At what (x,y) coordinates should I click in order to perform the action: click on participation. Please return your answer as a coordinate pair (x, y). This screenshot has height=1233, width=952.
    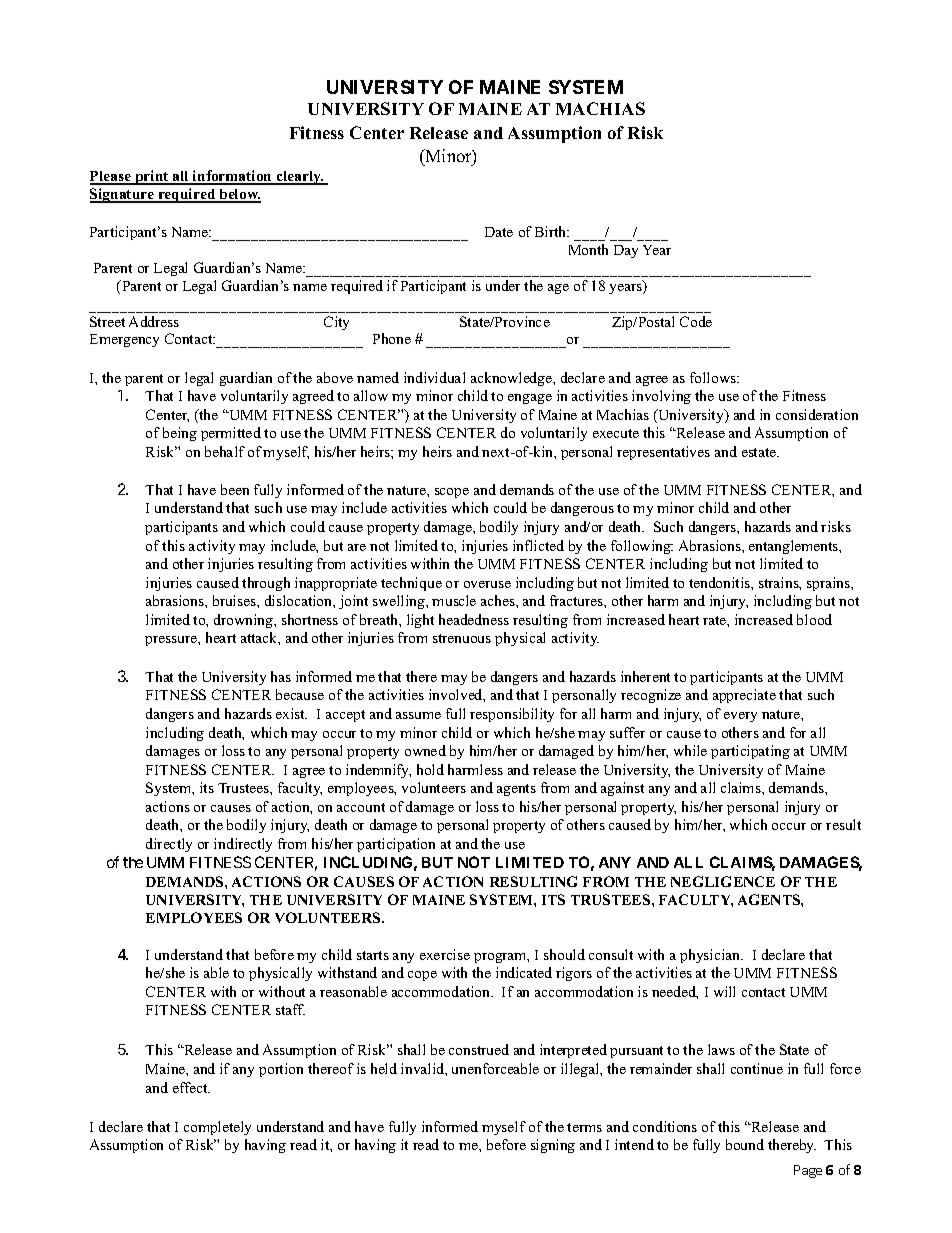
    Looking at the image, I should click on (396, 845).
